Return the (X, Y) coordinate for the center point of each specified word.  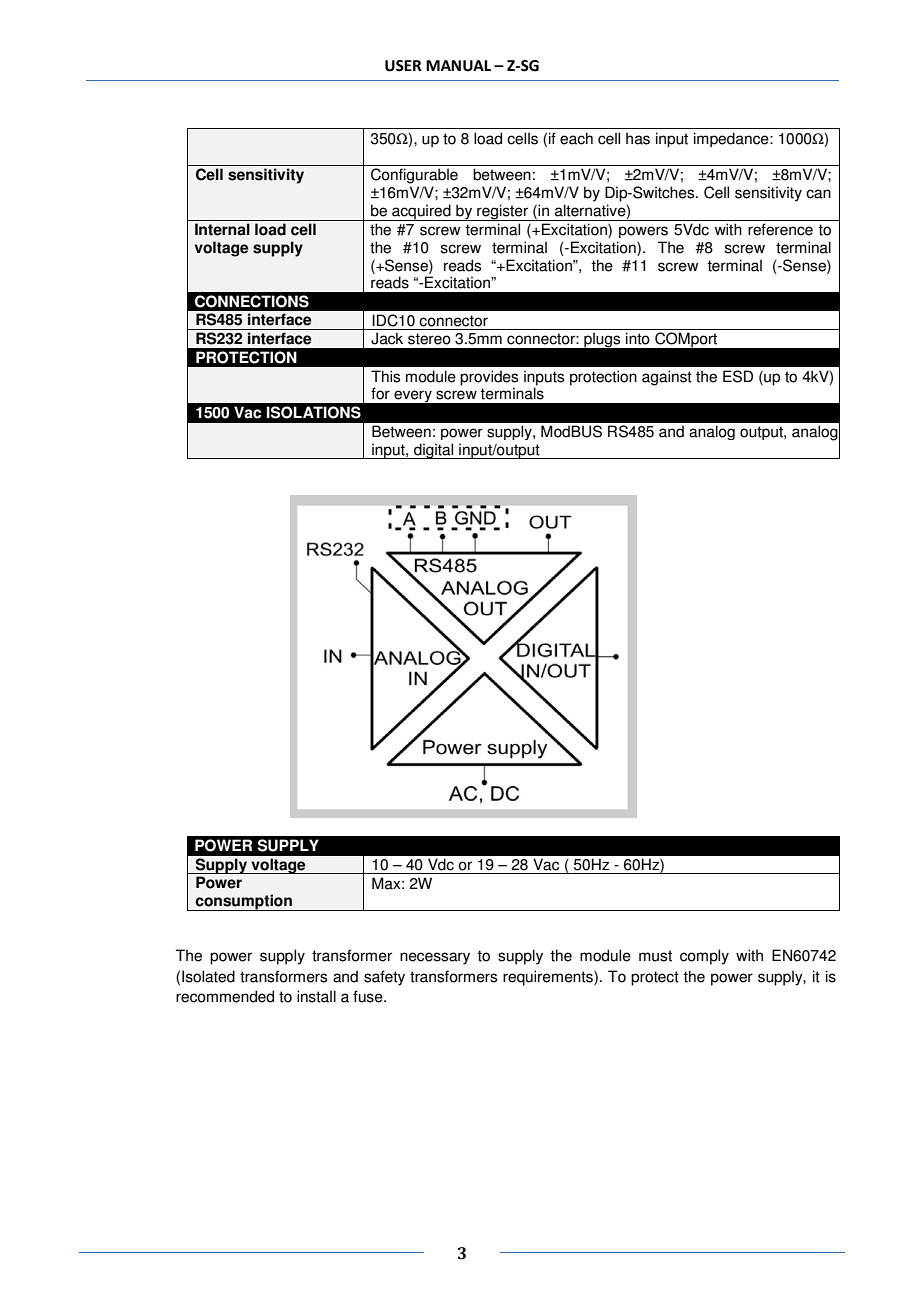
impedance (732, 139)
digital (434, 451)
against (667, 378)
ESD (738, 376)
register (503, 212)
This (385, 376)
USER (403, 66)
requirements (549, 978)
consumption (244, 902)
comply (704, 957)
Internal (222, 229)
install (316, 996)
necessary (435, 958)
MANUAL (458, 66)
